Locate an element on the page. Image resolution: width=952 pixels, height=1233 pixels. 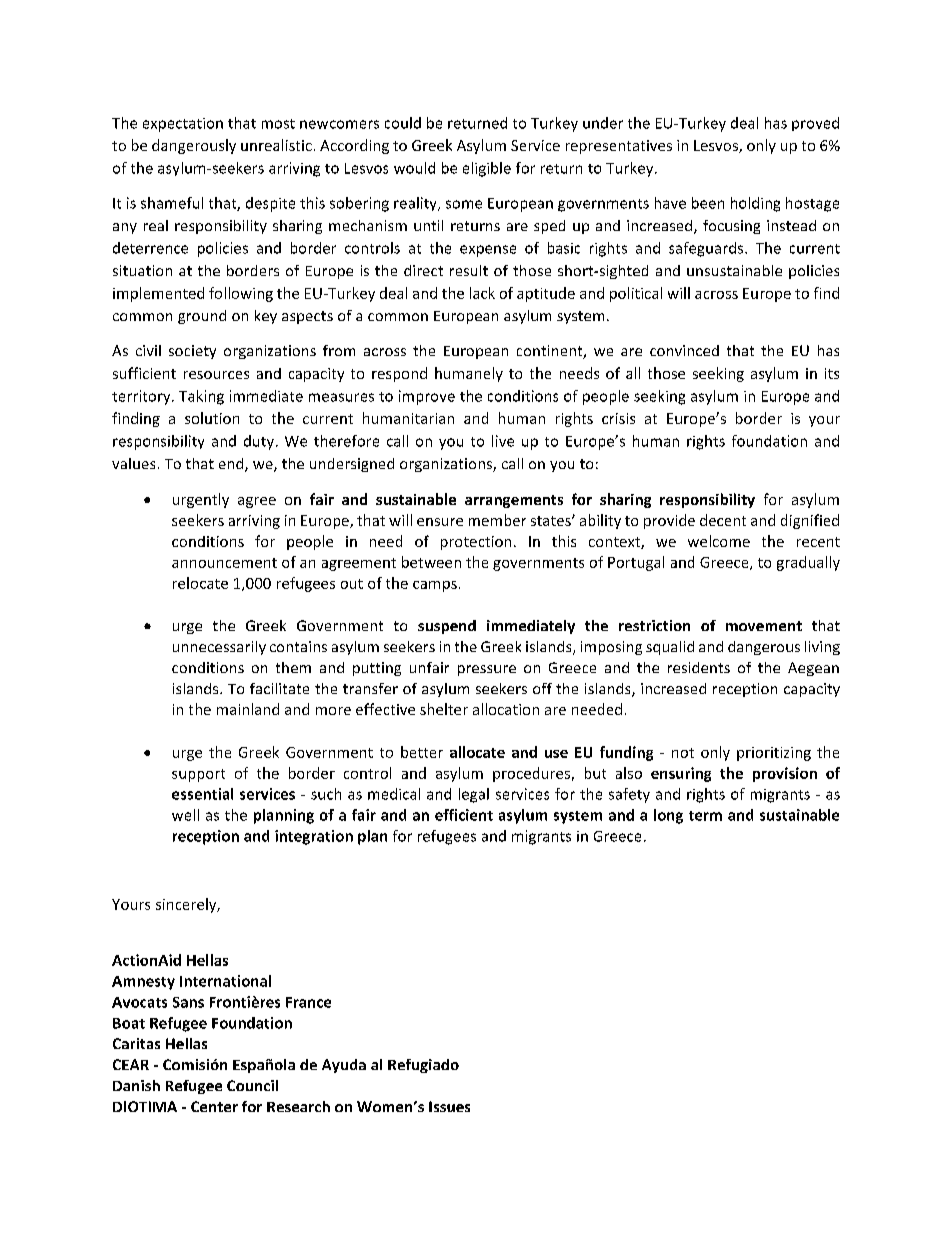
eligible is located at coordinates (487, 169).
